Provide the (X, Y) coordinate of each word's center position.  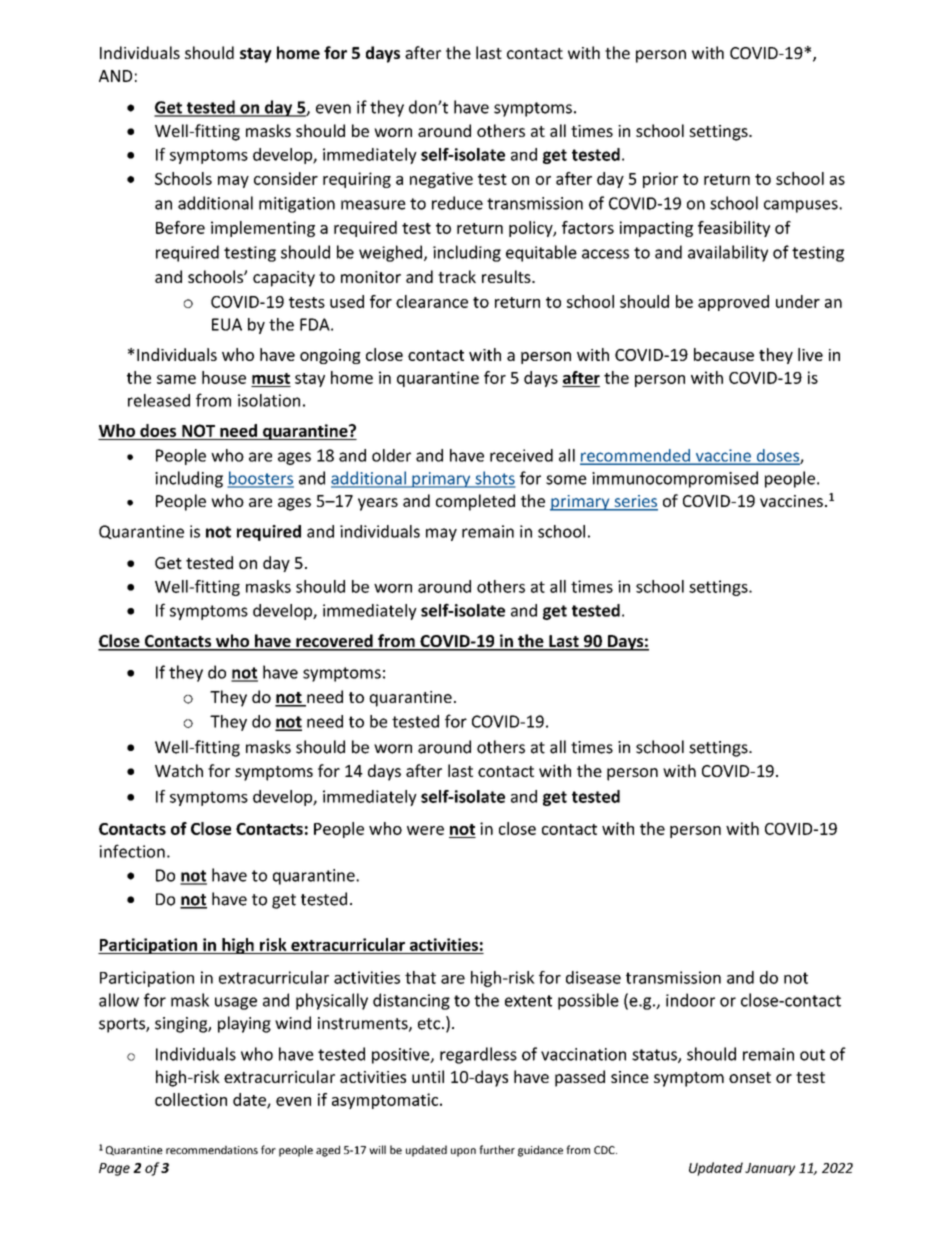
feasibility (734, 229)
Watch (179, 770)
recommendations (212, 1149)
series (635, 502)
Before (180, 227)
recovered (334, 642)
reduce (457, 203)
